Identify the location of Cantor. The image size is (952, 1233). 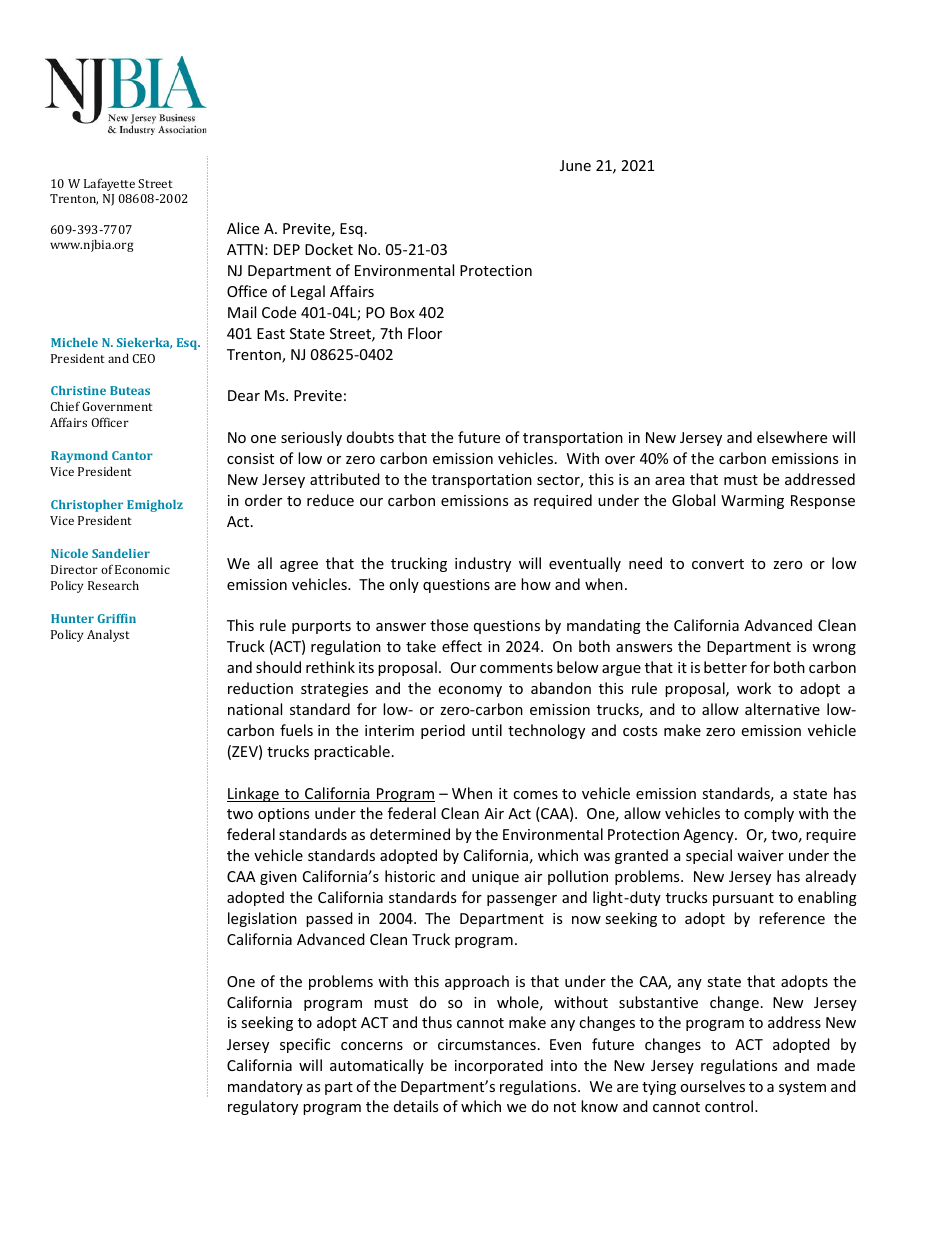
(132, 455).
